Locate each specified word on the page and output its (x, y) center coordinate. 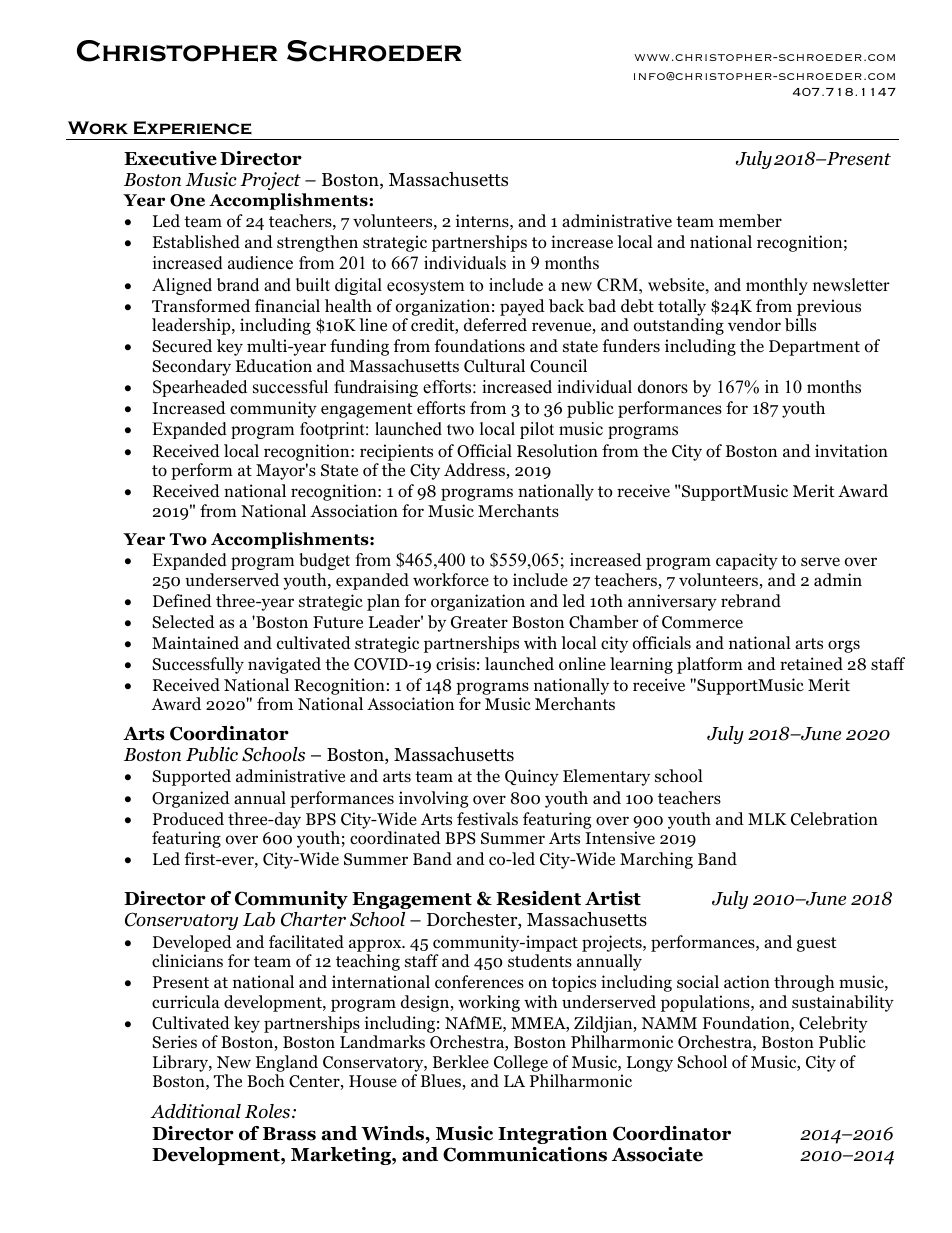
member (750, 221)
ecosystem (425, 287)
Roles (269, 1111)
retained (811, 664)
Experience (193, 128)
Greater (479, 622)
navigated (284, 665)
